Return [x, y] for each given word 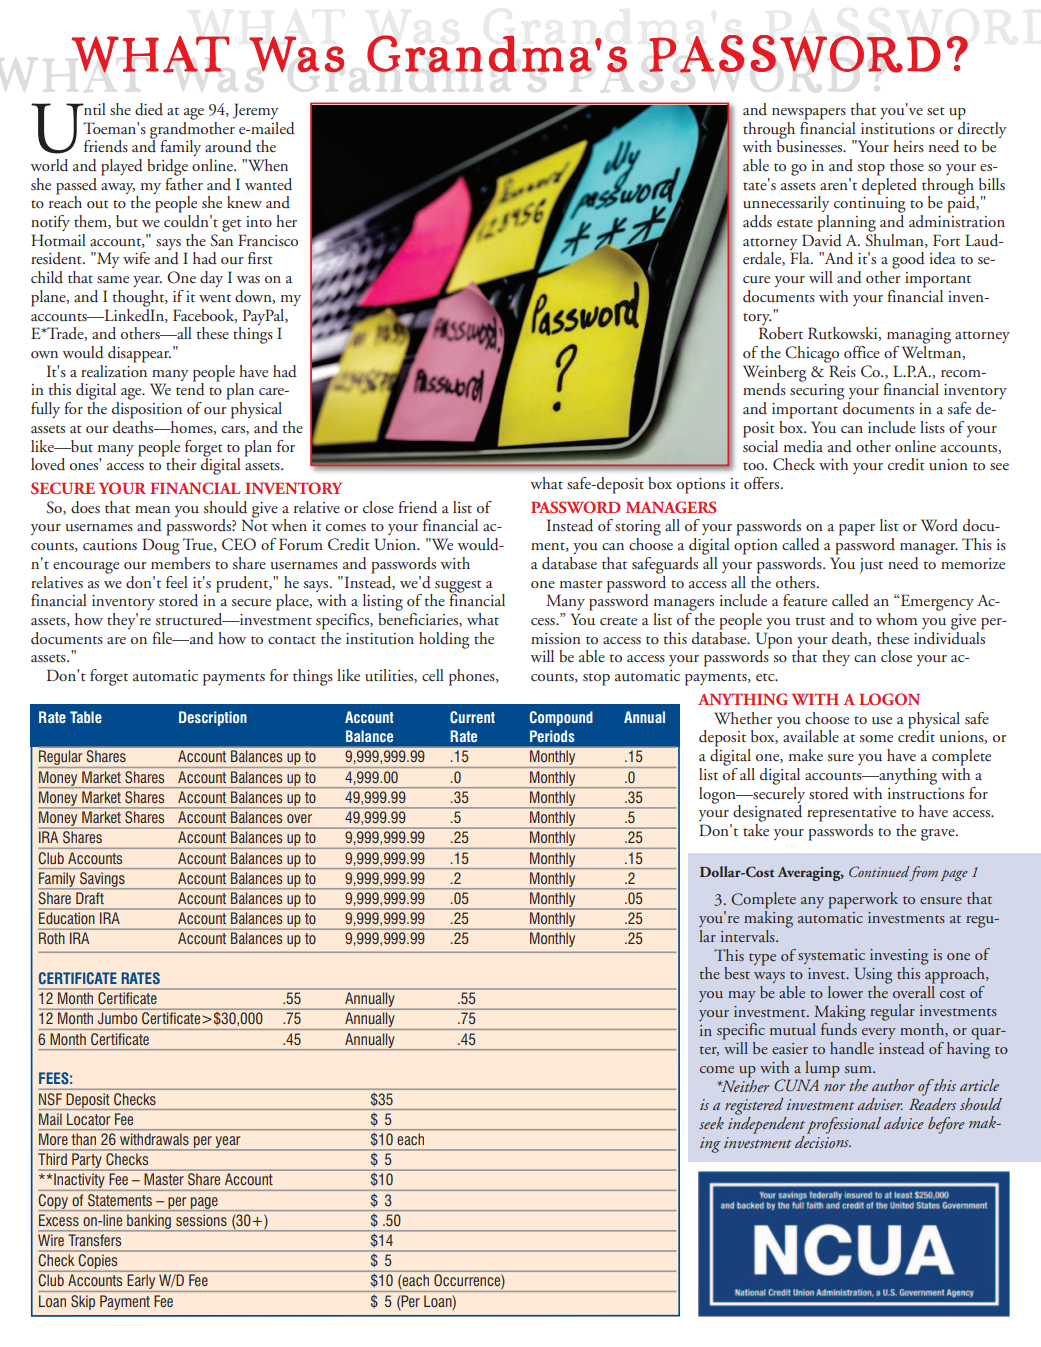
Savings [102, 879]
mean [152, 509]
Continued [879, 871]
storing [638, 529]
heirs [908, 146]
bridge [167, 167]
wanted [268, 184]
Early [141, 1281]
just [871, 566]
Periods [552, 736]
